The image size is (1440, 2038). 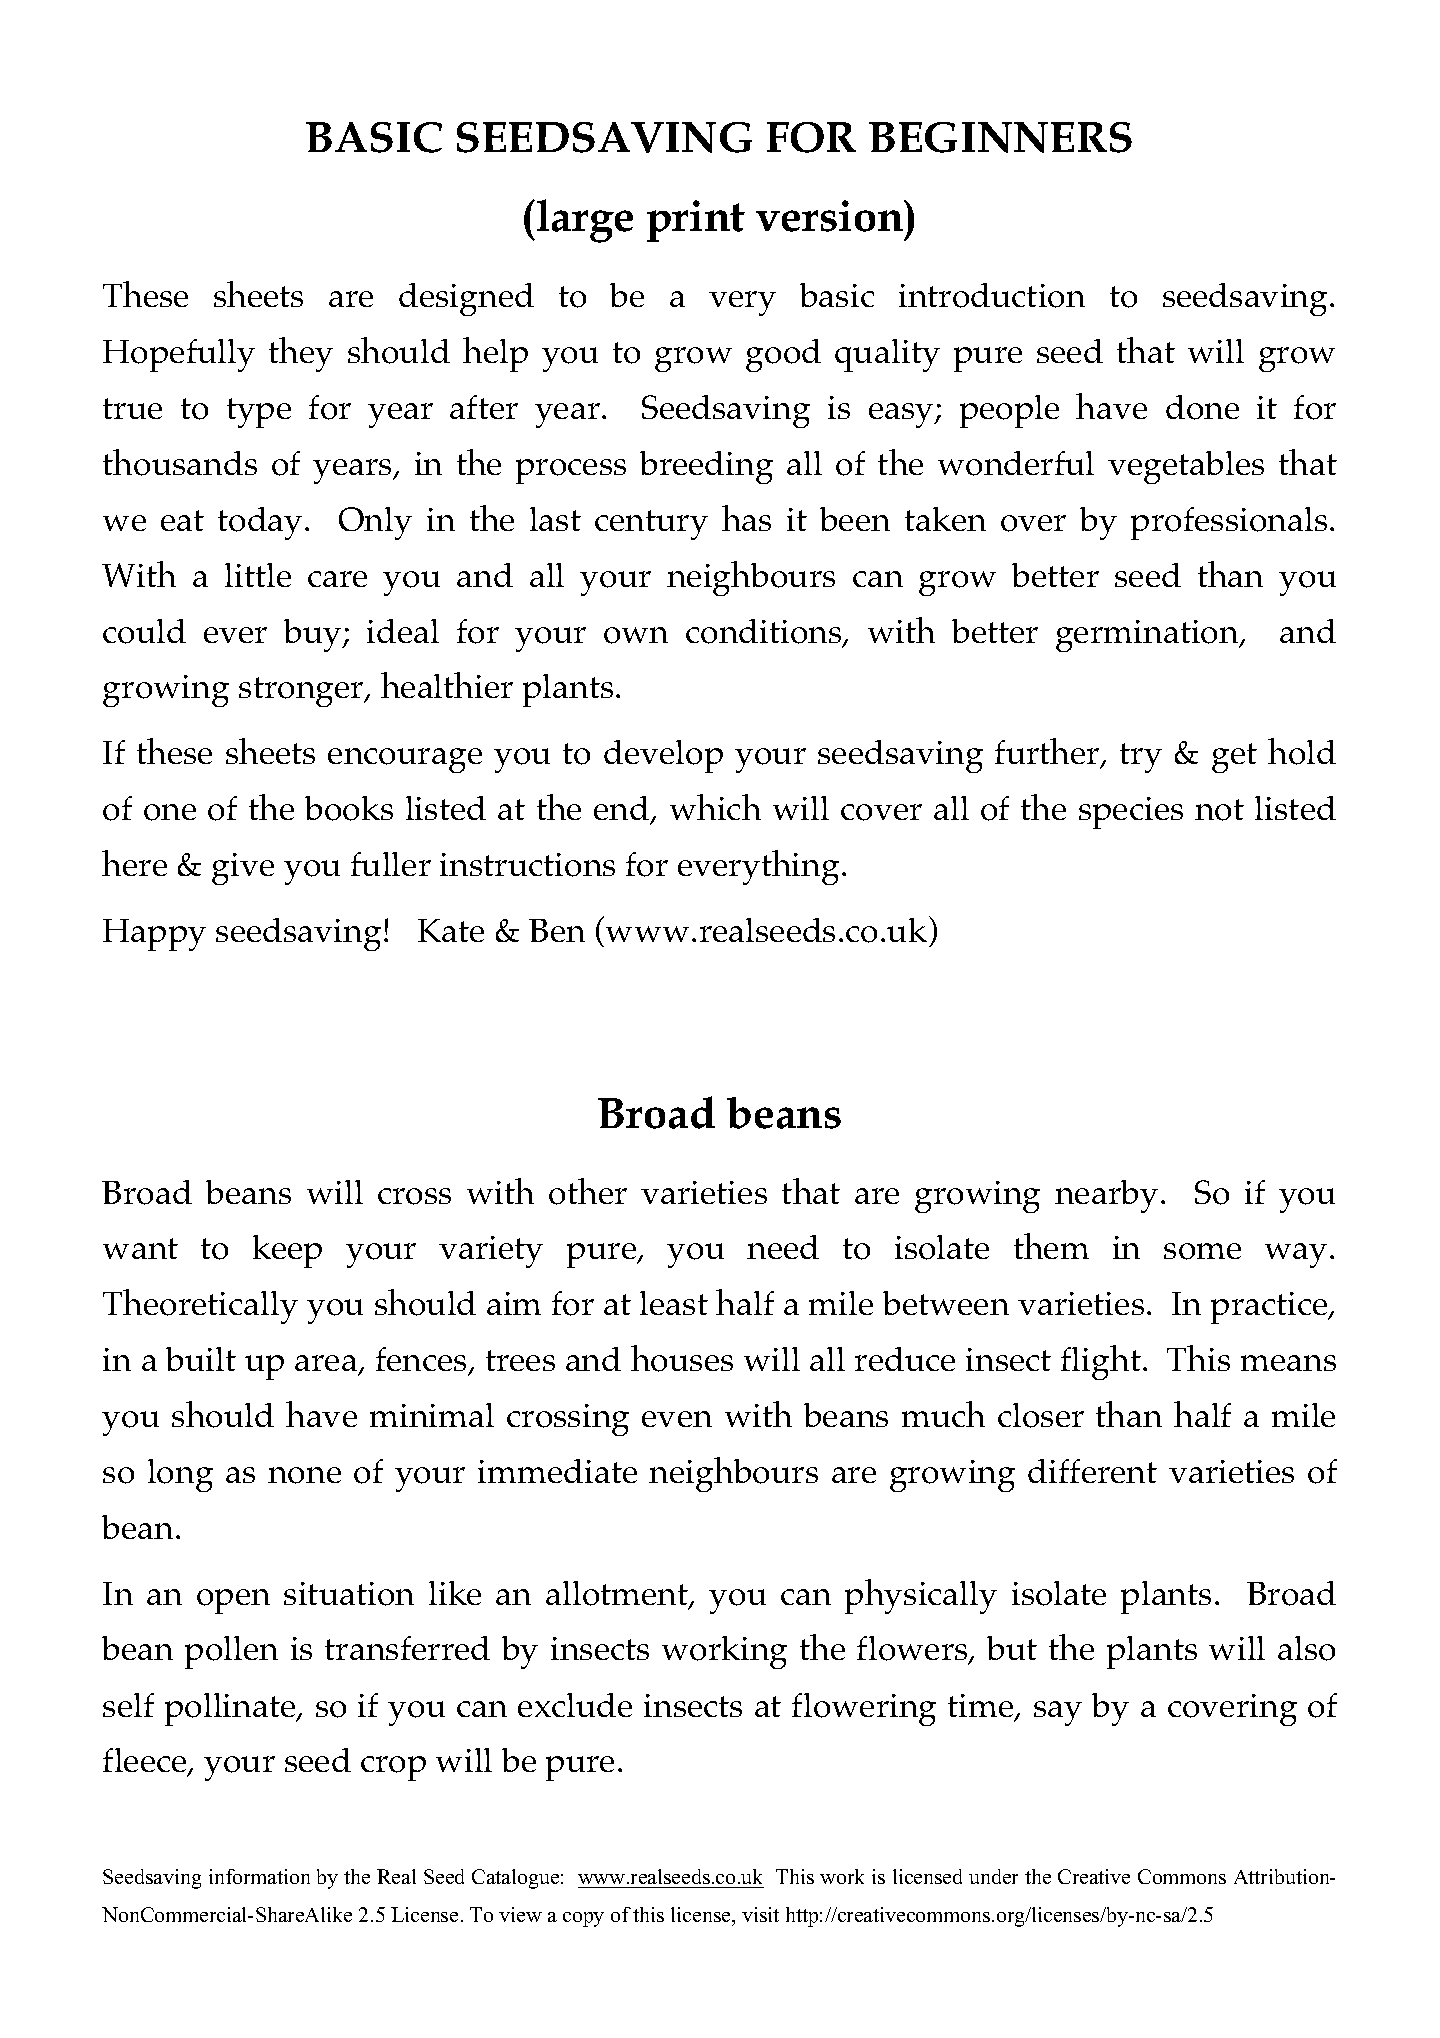 I want to click on even, so click(x=677, y=1419).
